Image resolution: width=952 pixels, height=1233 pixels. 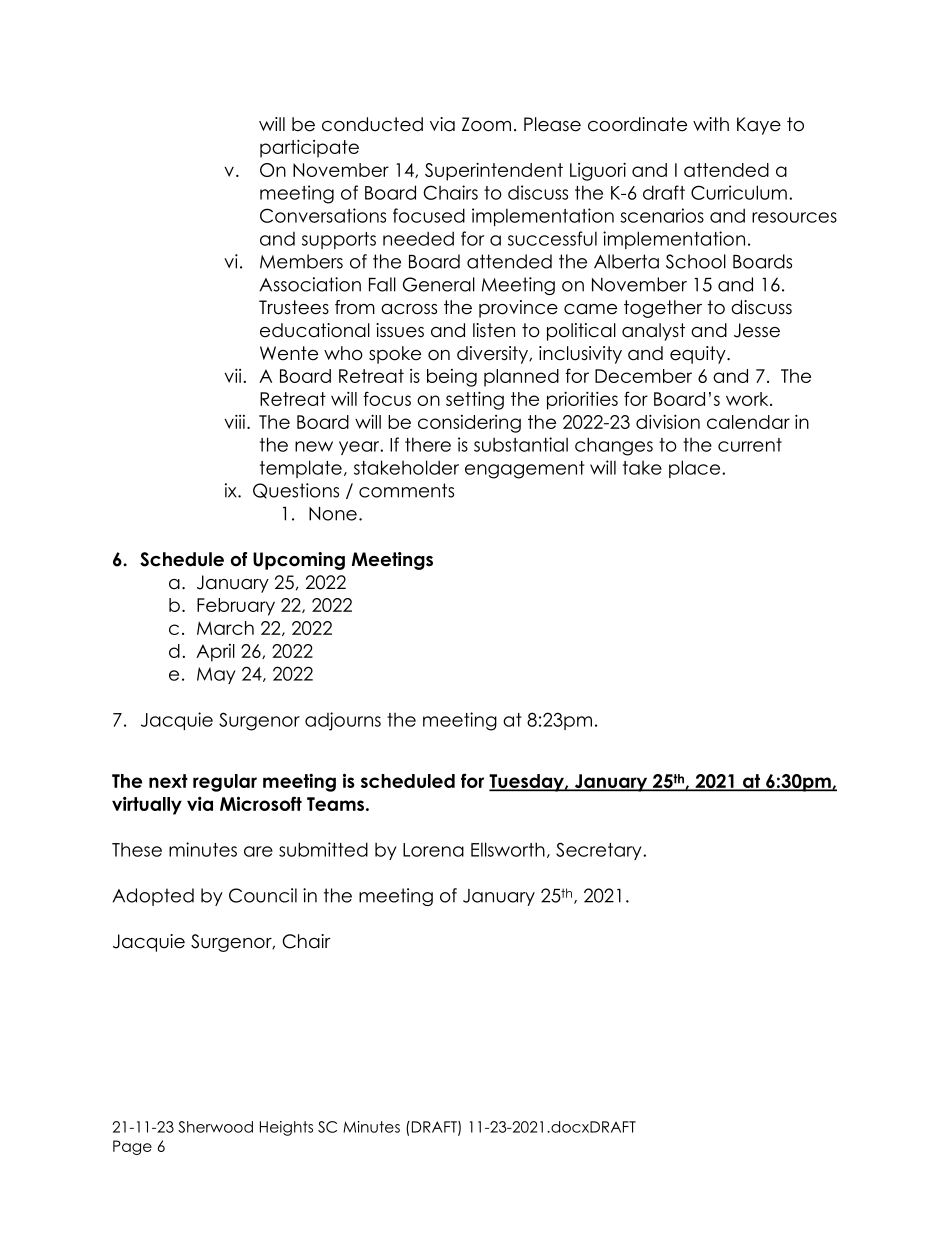 I want to click on Secretary, so click(x=600, y=851).
